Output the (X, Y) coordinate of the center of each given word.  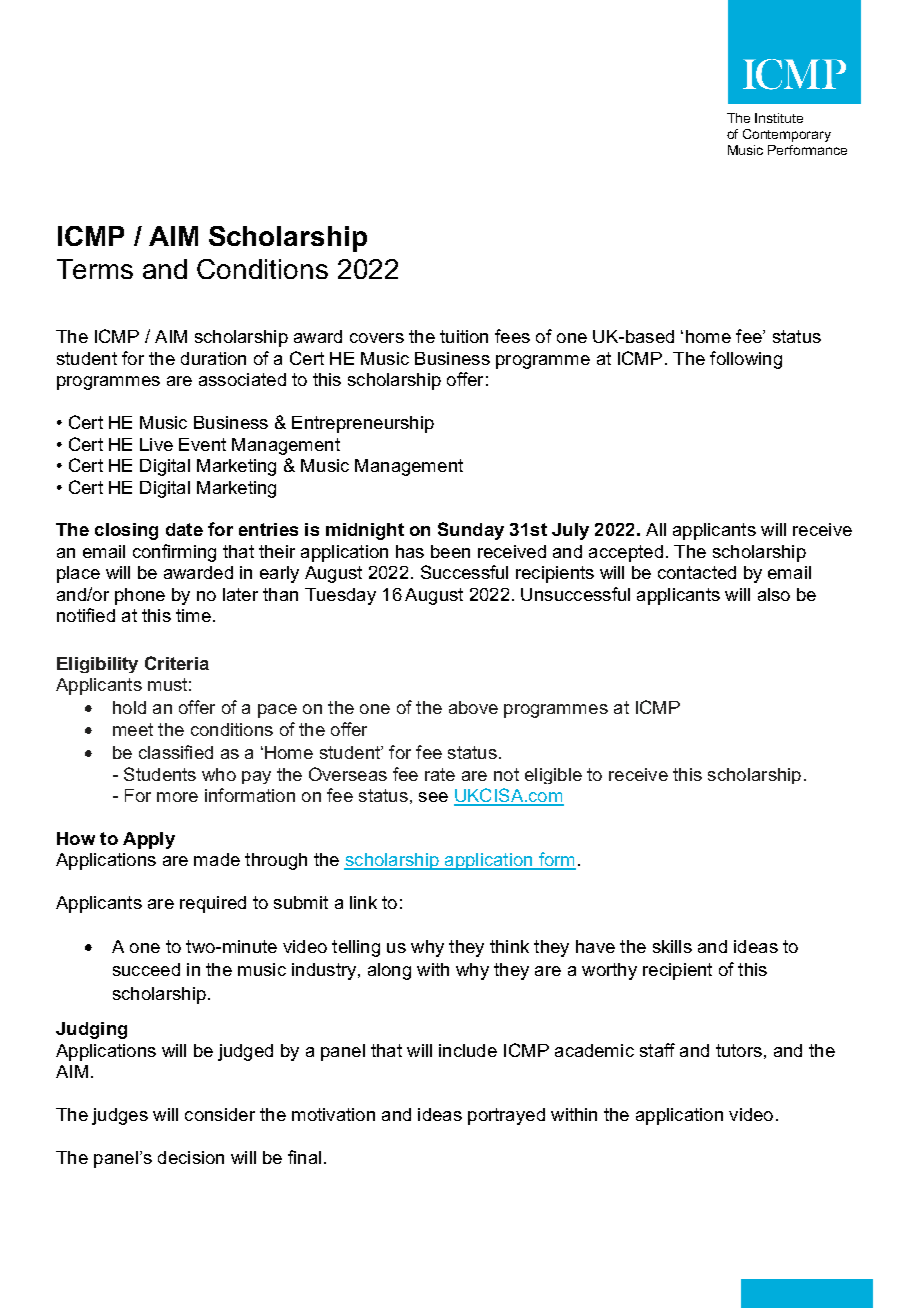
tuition (464, 336)
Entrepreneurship (363, 424)
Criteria (177, 663)
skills (672, 946)
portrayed (506, 1116)
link (363, 902)
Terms (95, 269)
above (473, 707)
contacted (697, 572)
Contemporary (787, 135)
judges (120, 1116)
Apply (149, 840)
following (746, 360)
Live (156, 444)
